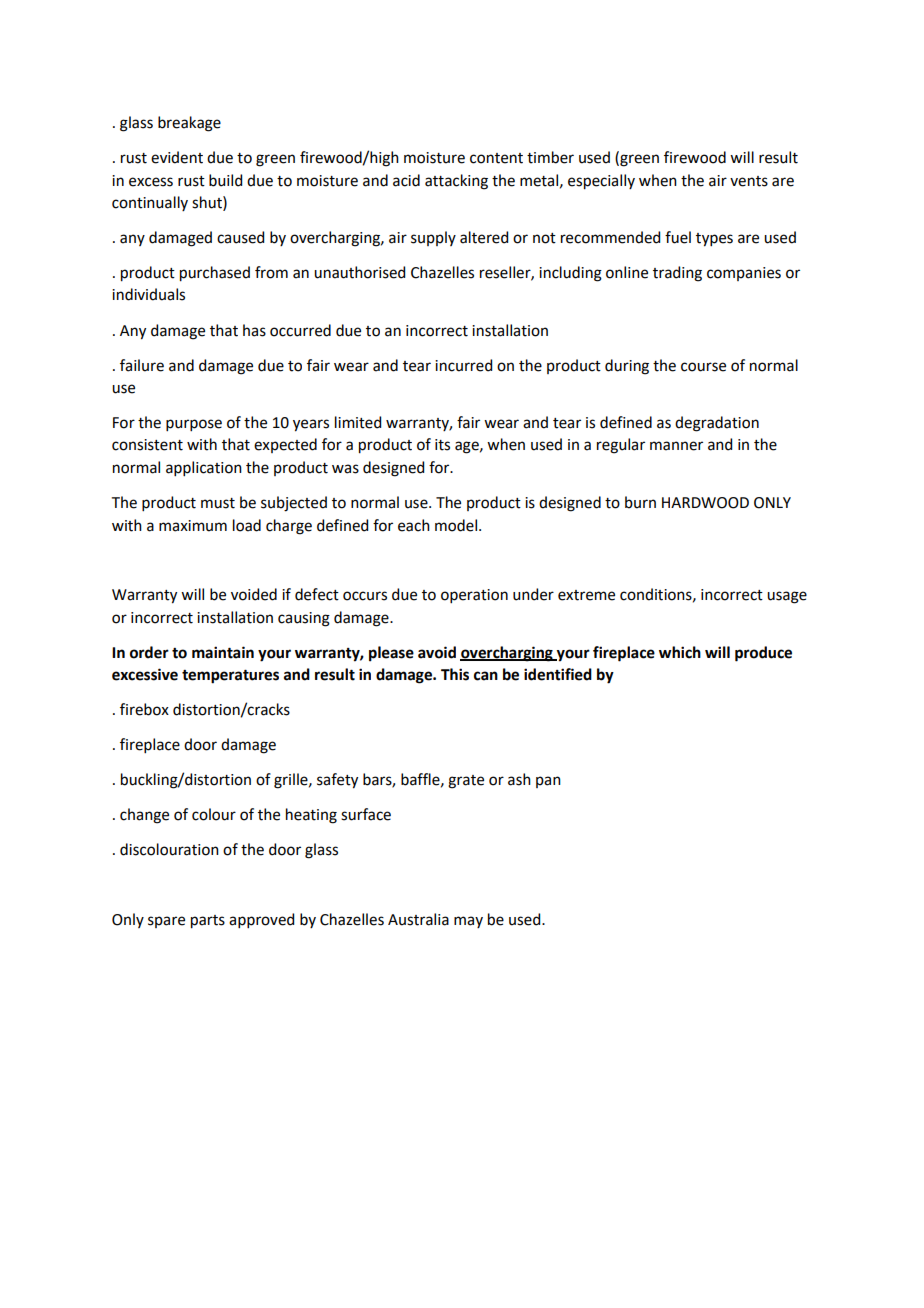 The height and width of the page is (1308, 924). What do you see at coordinates (484, 237) in the page?
I see `altered` at bounding box center [484, 237].
